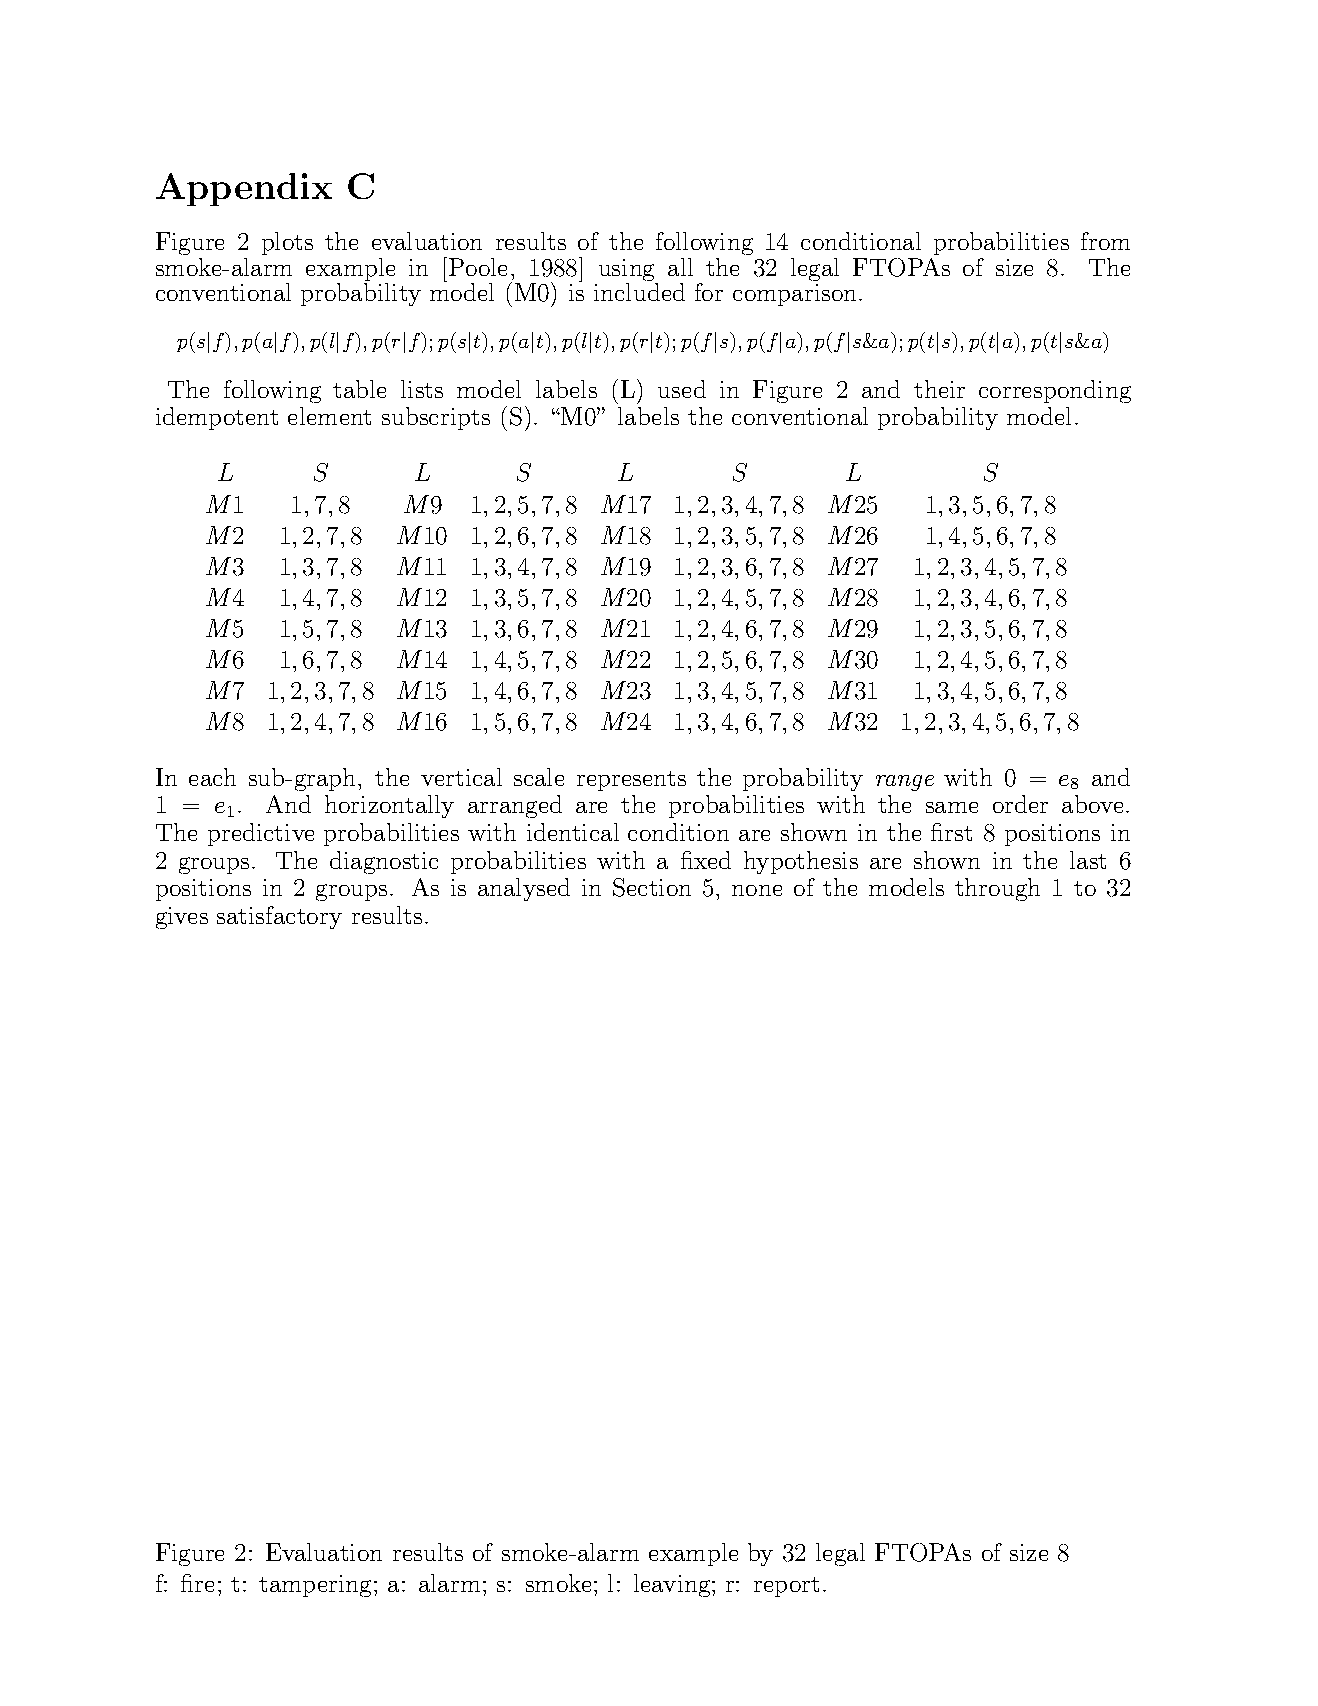  Describe the element at coordinates (315, 1586) in the page. I see `tampering` at that location.
